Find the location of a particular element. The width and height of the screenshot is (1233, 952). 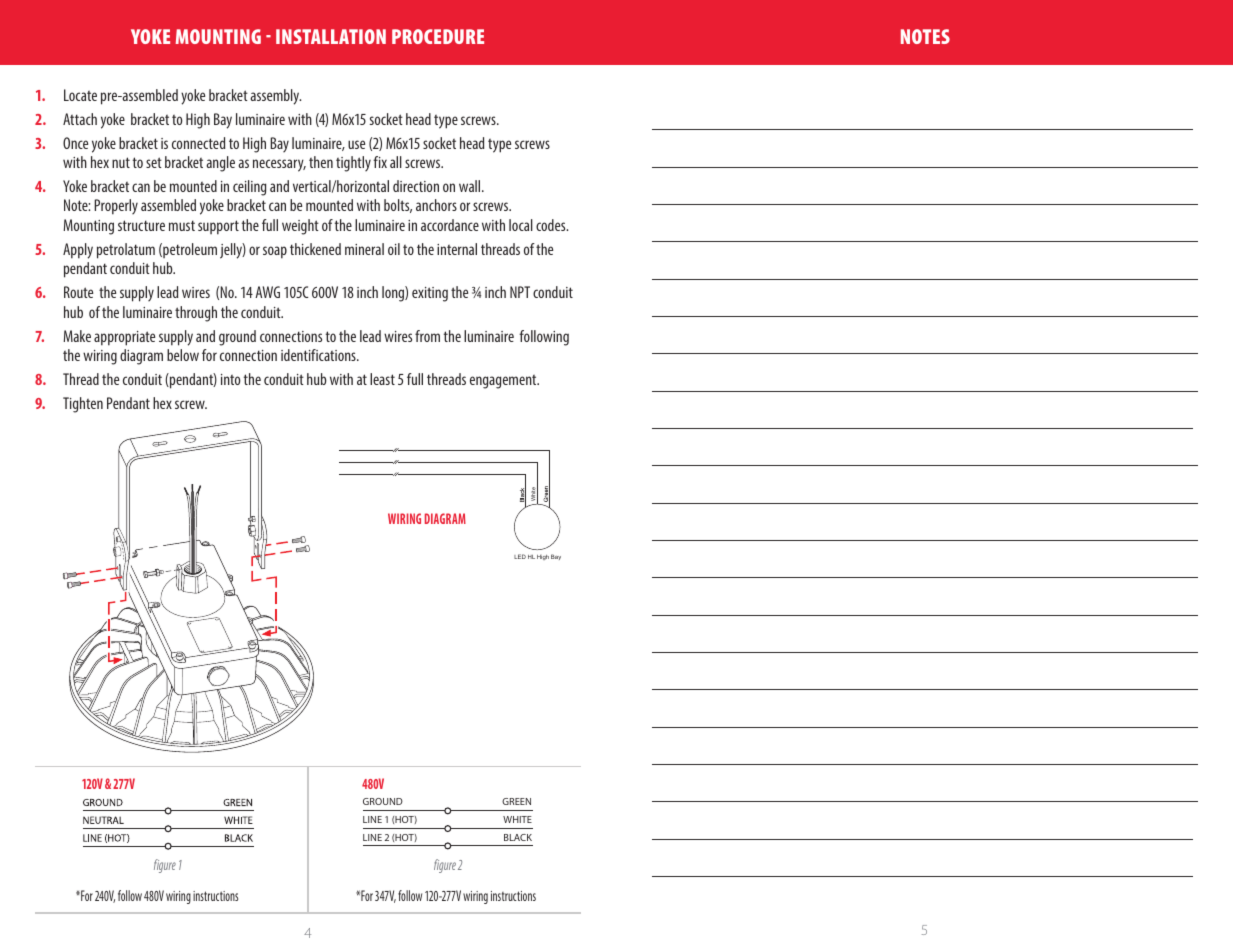

least is located at coordinates (382, 379).
